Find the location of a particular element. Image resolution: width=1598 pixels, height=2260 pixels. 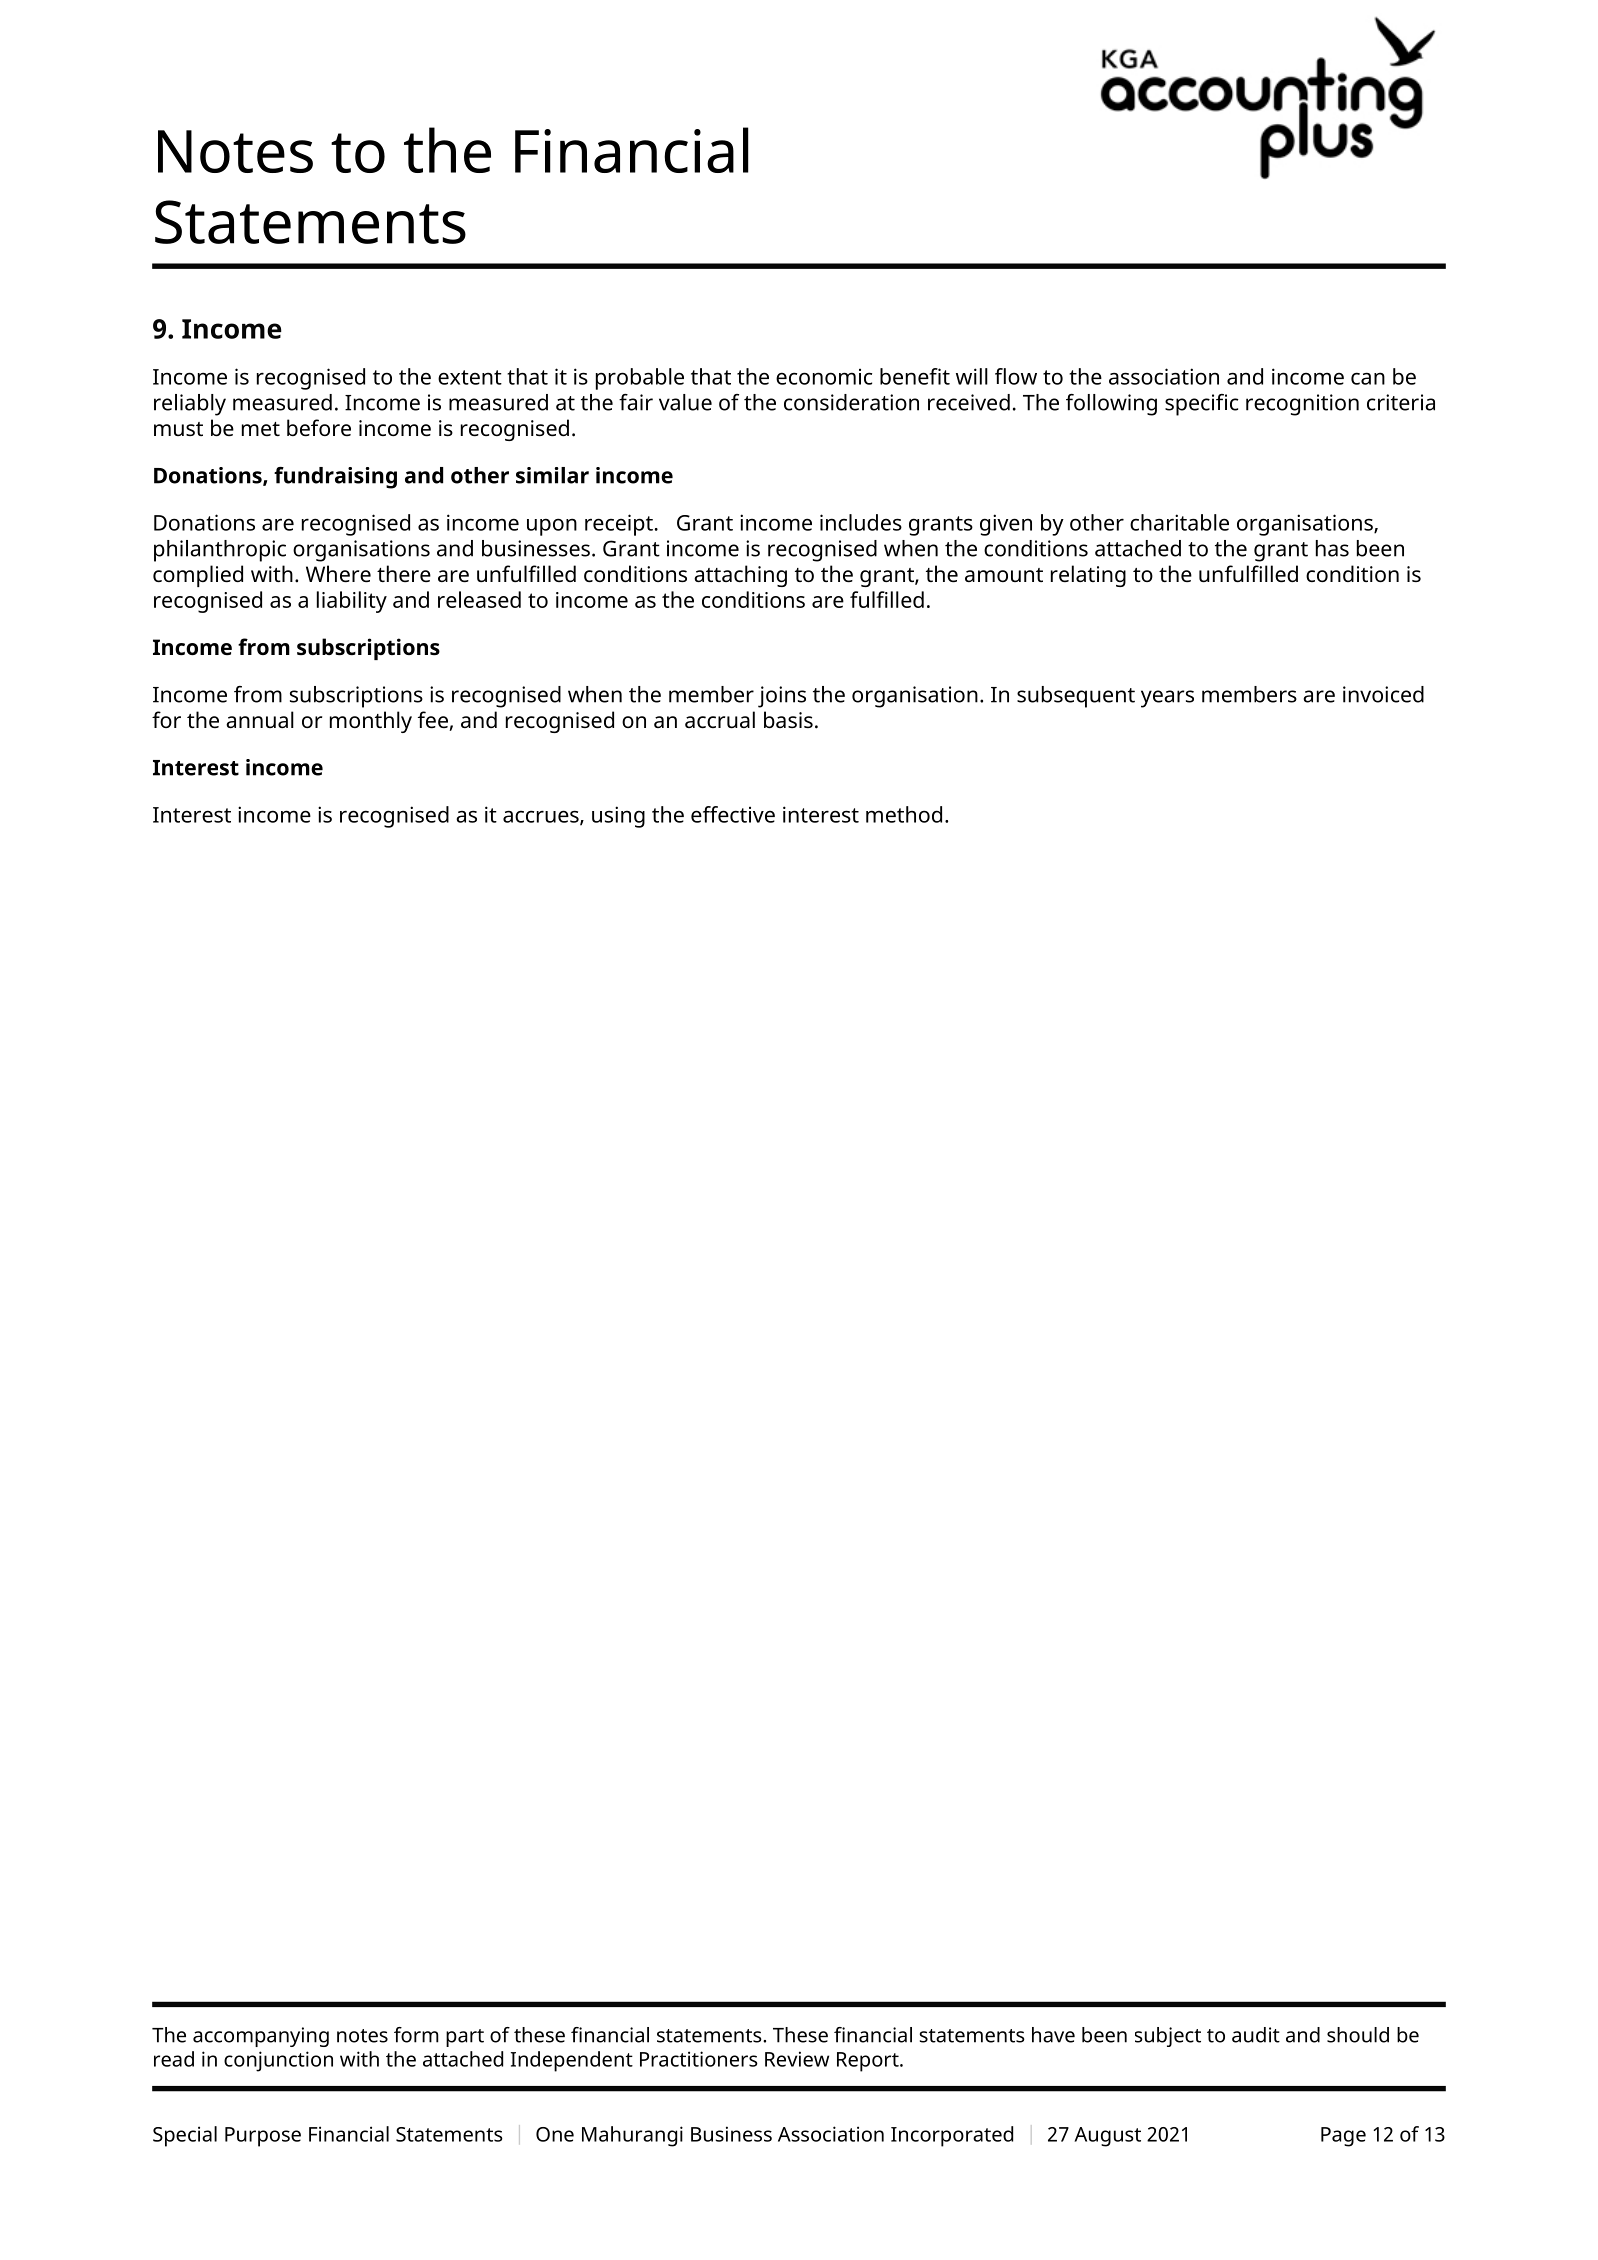

years is located at coordinates (1167, 699).
